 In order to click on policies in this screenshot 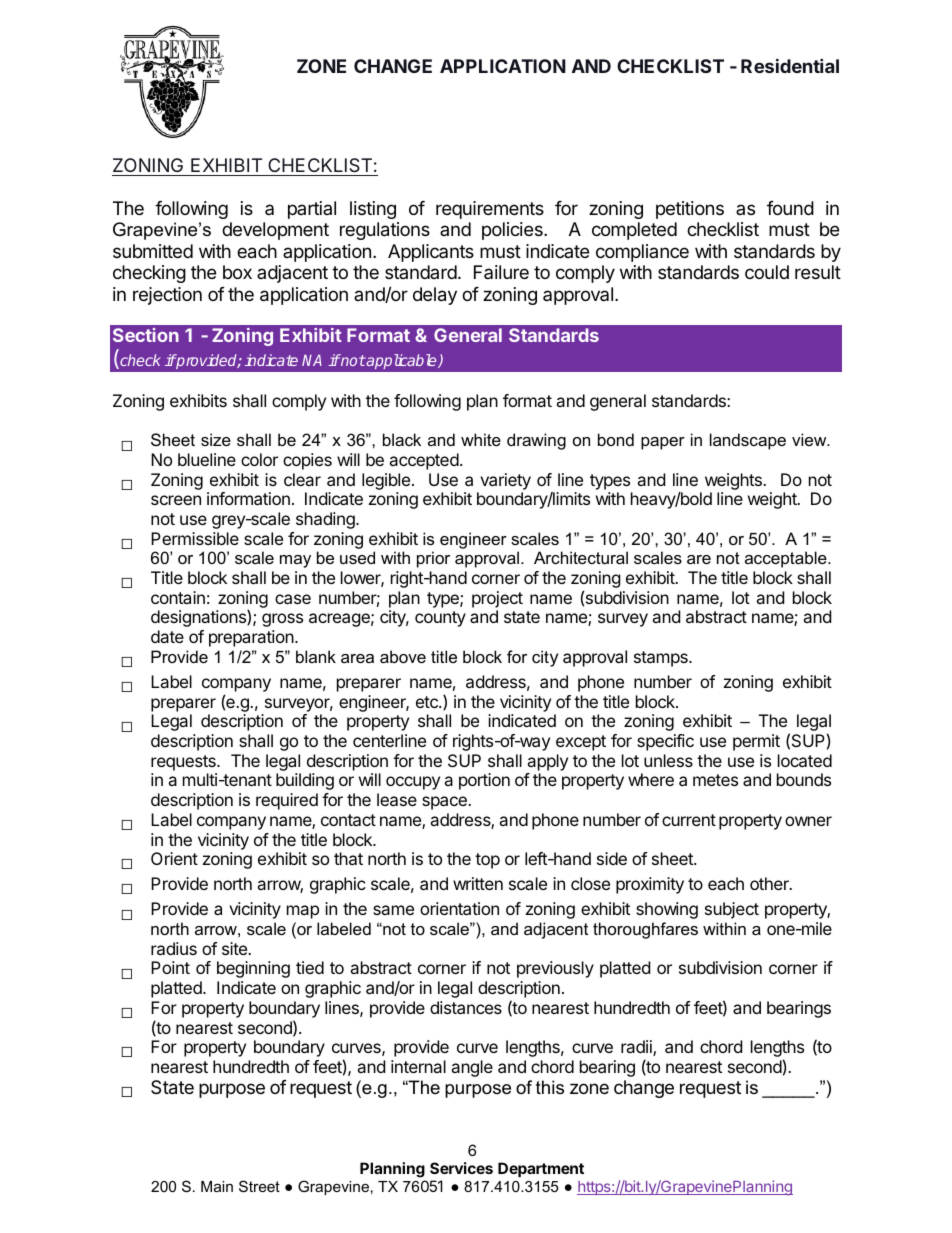, I will do `click(513, 231)`.
